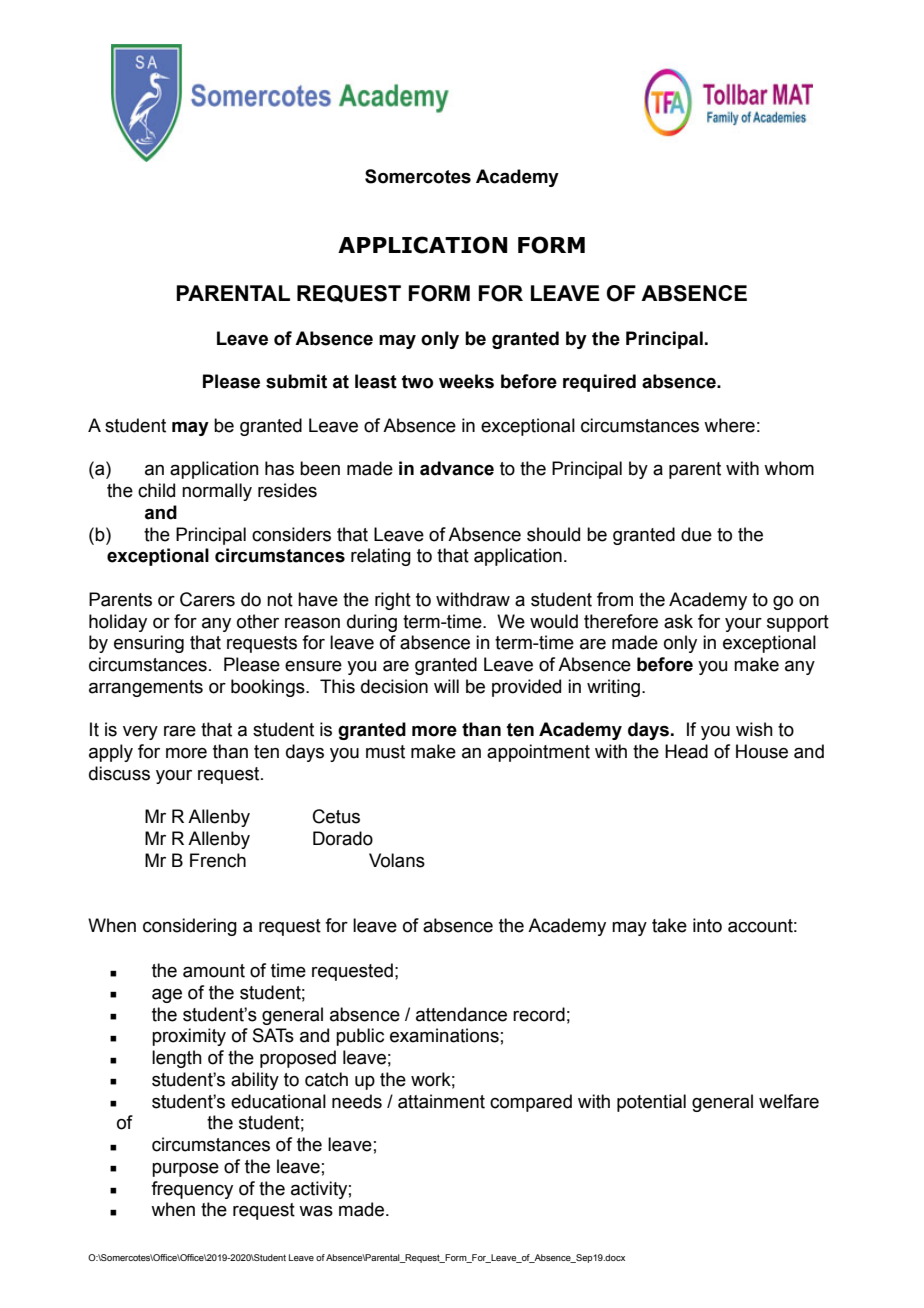  I want to click on frequency, so click(192, 1190).
